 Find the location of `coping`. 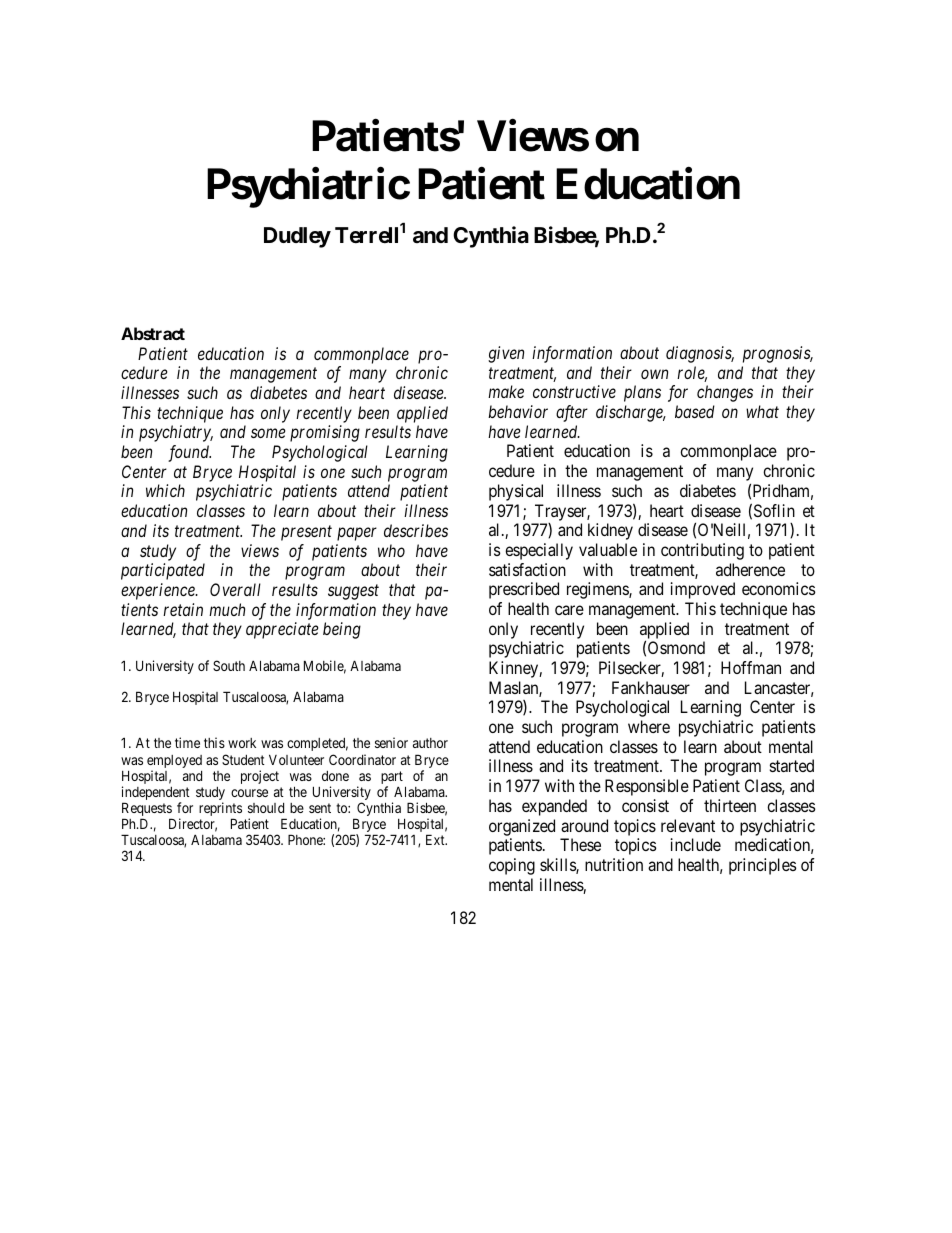

coping is located at coordinates (512, 866).
